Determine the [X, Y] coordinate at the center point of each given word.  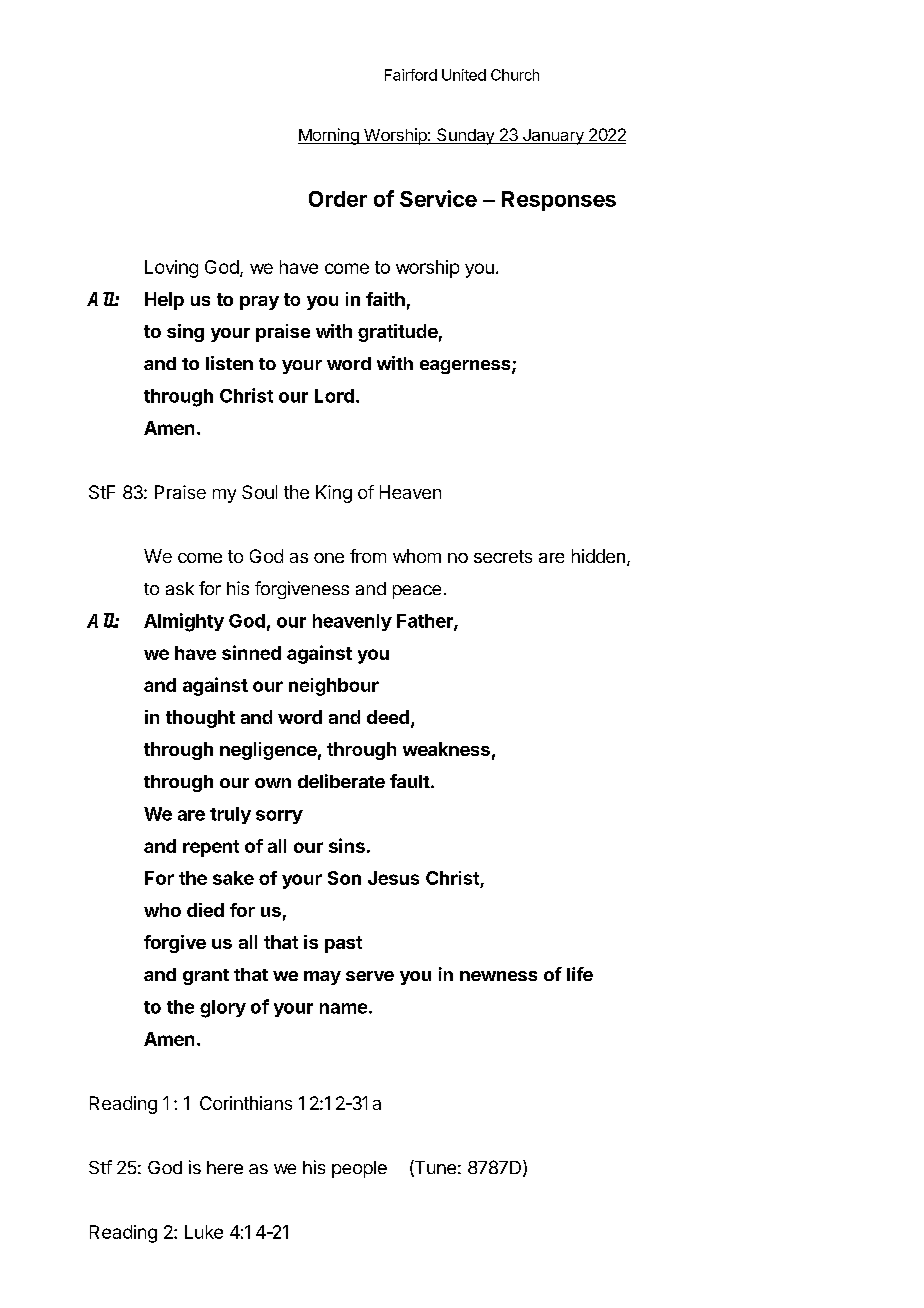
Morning [329, 136]
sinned [251, 652]
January [553, 137]
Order [338, 199]
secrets [503, 556]
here [225, 1167]
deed [388, 717]
